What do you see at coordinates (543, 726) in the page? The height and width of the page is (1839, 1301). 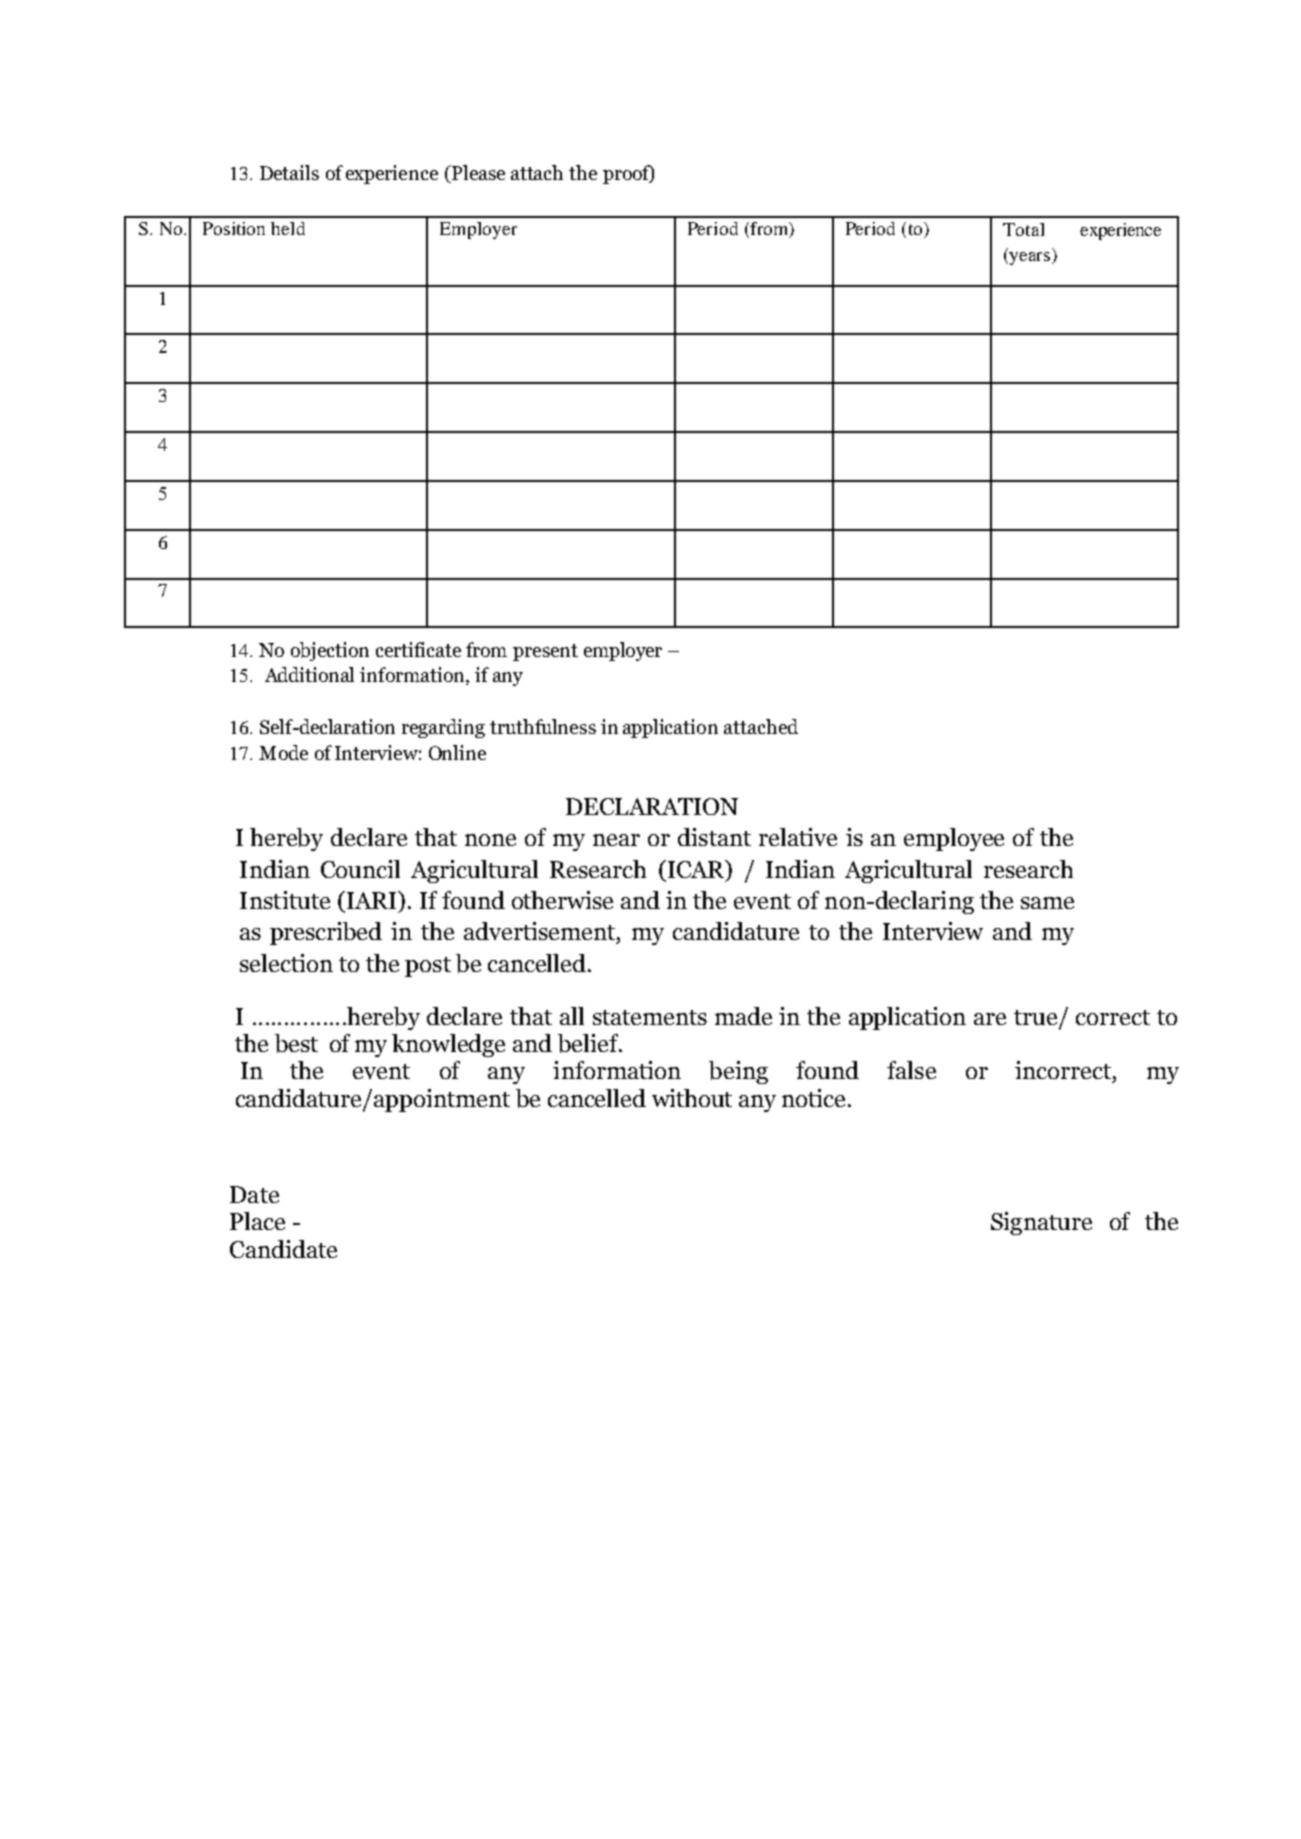 I see `truthfulness` at bounding box center [543, 726].
